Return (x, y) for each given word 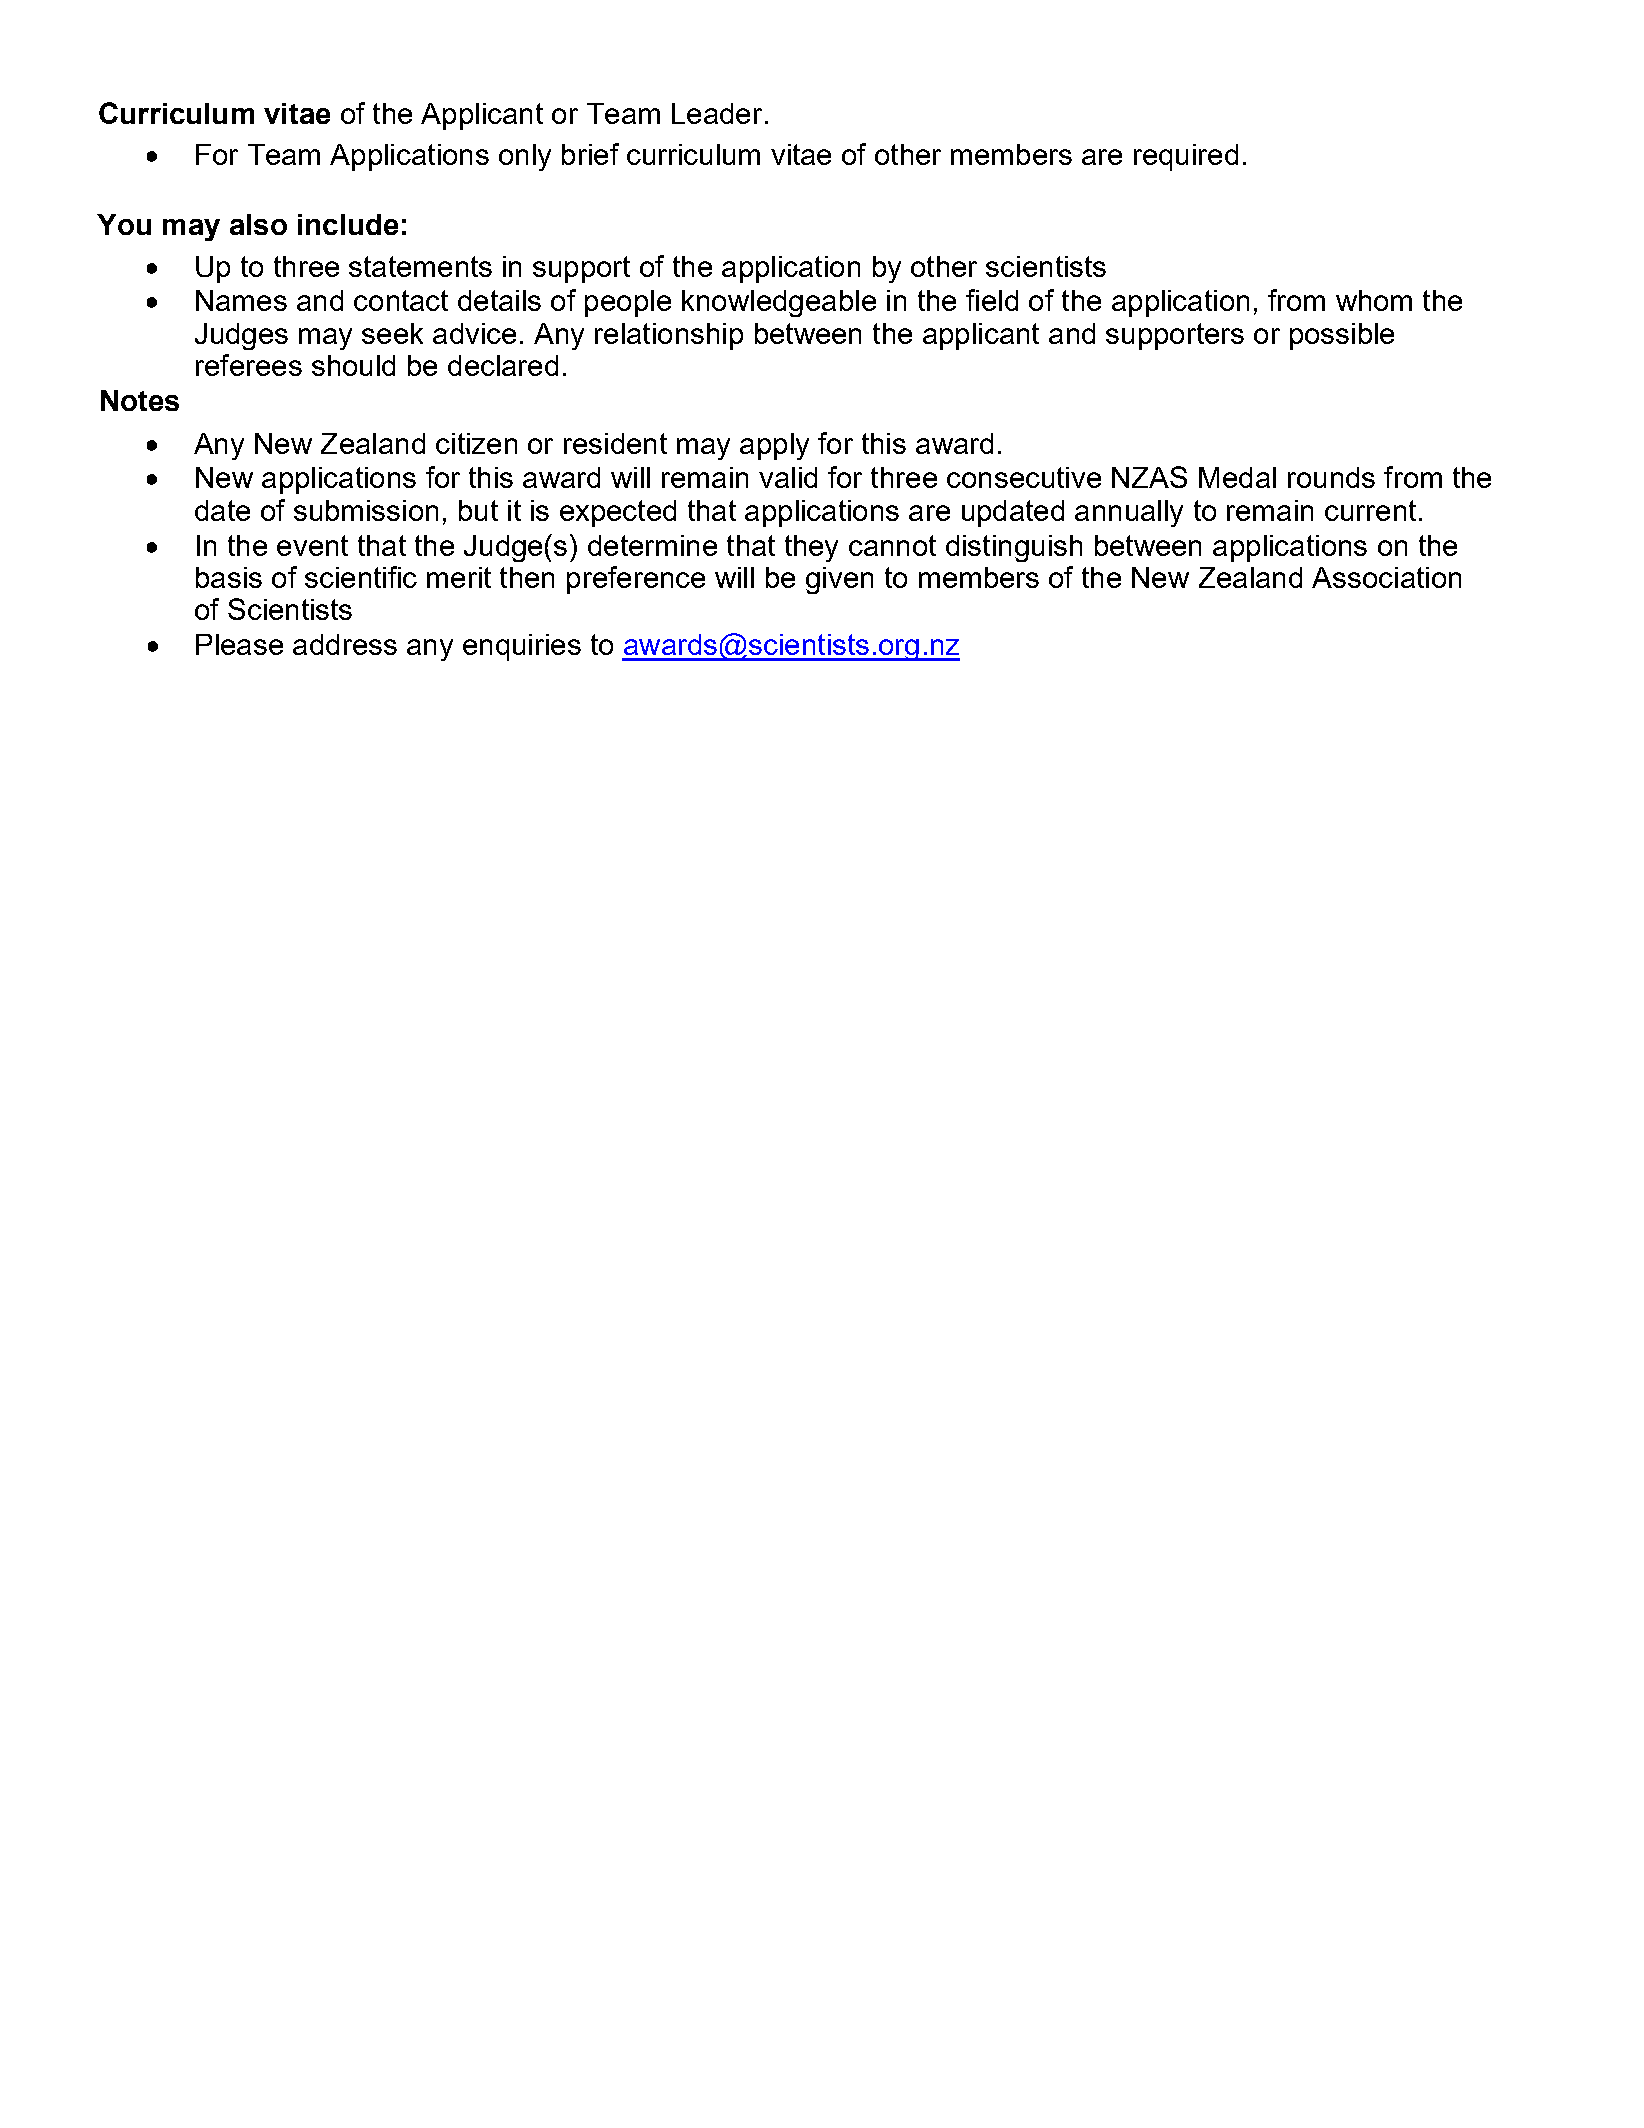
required (1186, 157)
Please (239, 644)
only (525, 157)
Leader (717, 113)
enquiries (522, 647)
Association (1386, 577)
